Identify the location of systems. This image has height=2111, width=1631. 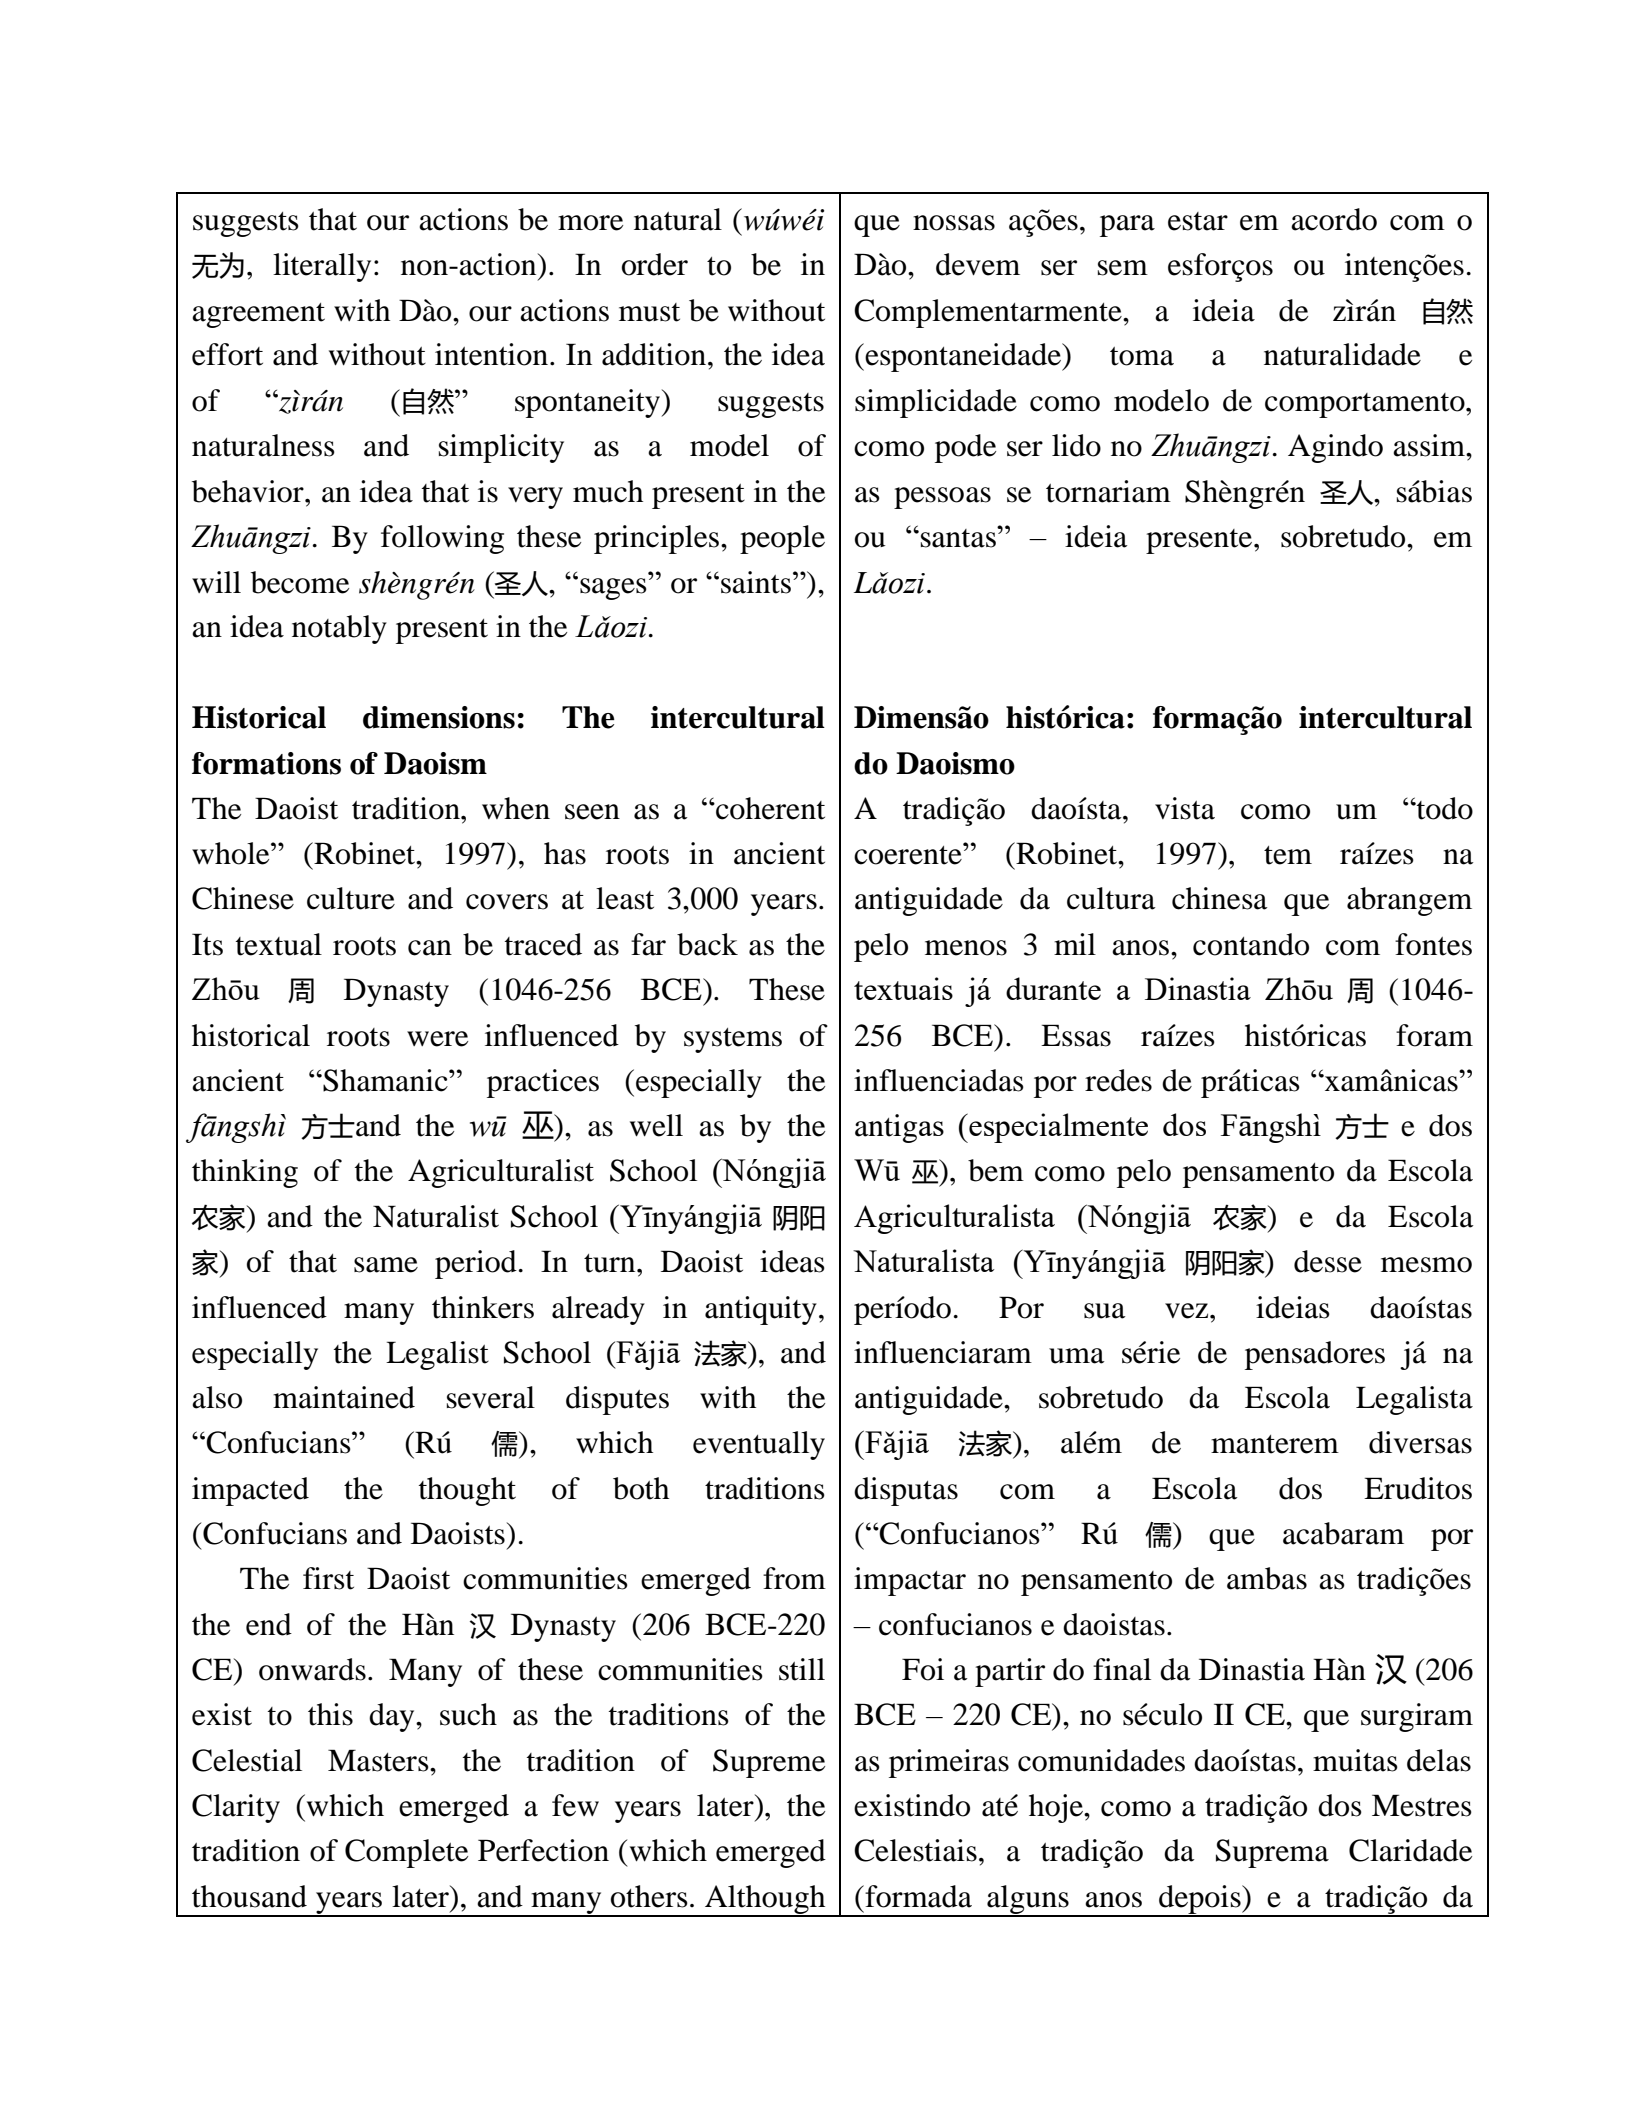
(733, 1040).
